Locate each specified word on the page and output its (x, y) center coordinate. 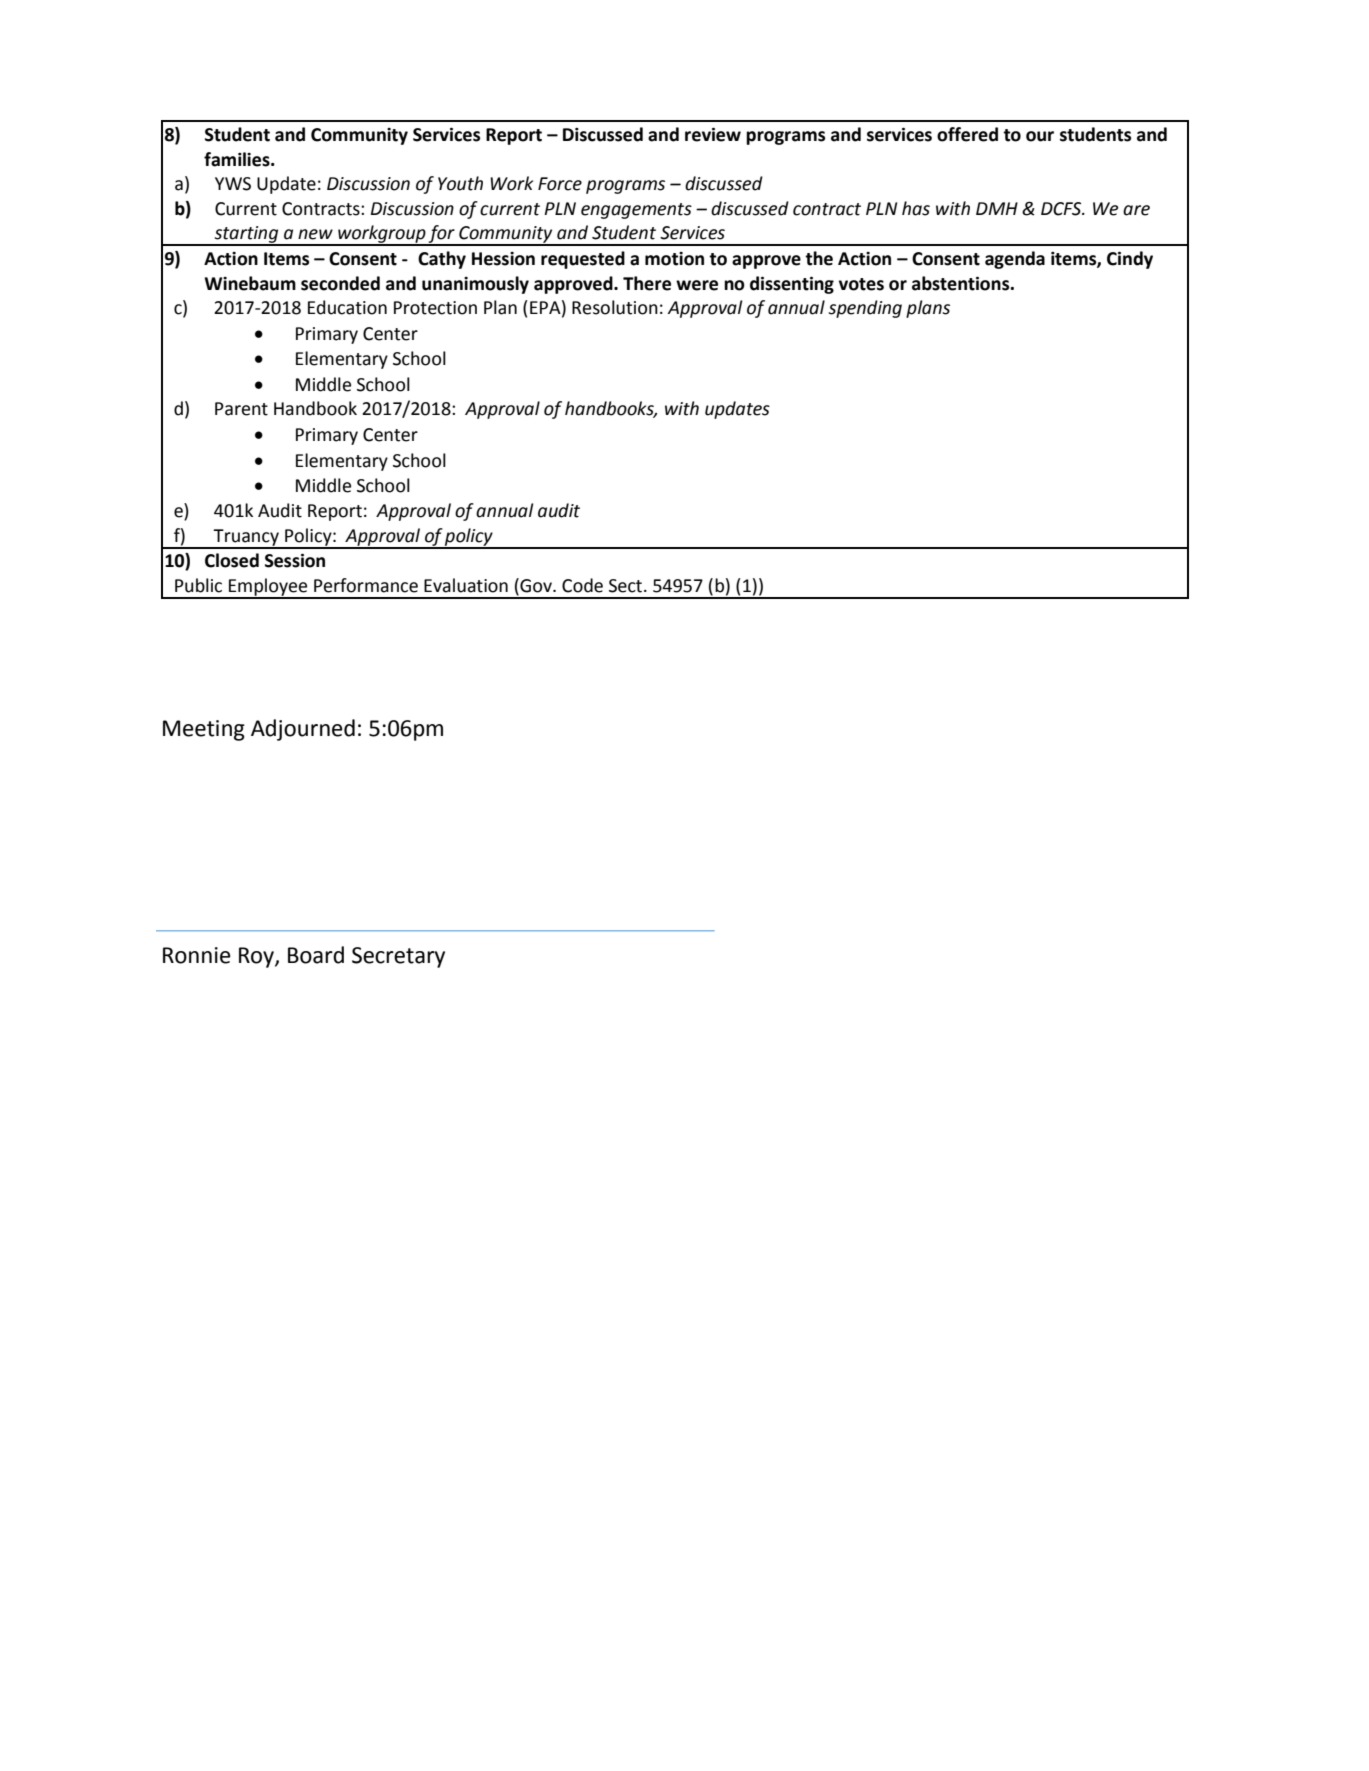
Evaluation (466, 585)
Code (582, 585)
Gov (536, 585)
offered (967, 134)
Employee (268, 588)
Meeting (204, 730)
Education (347, 307)
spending (865, 309)
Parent (241, 409)
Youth (460, 183)
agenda (1015, 260)
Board (316, 955)
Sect (627, 586)
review (713, 134)
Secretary (398, 957)
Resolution (615, 307)
